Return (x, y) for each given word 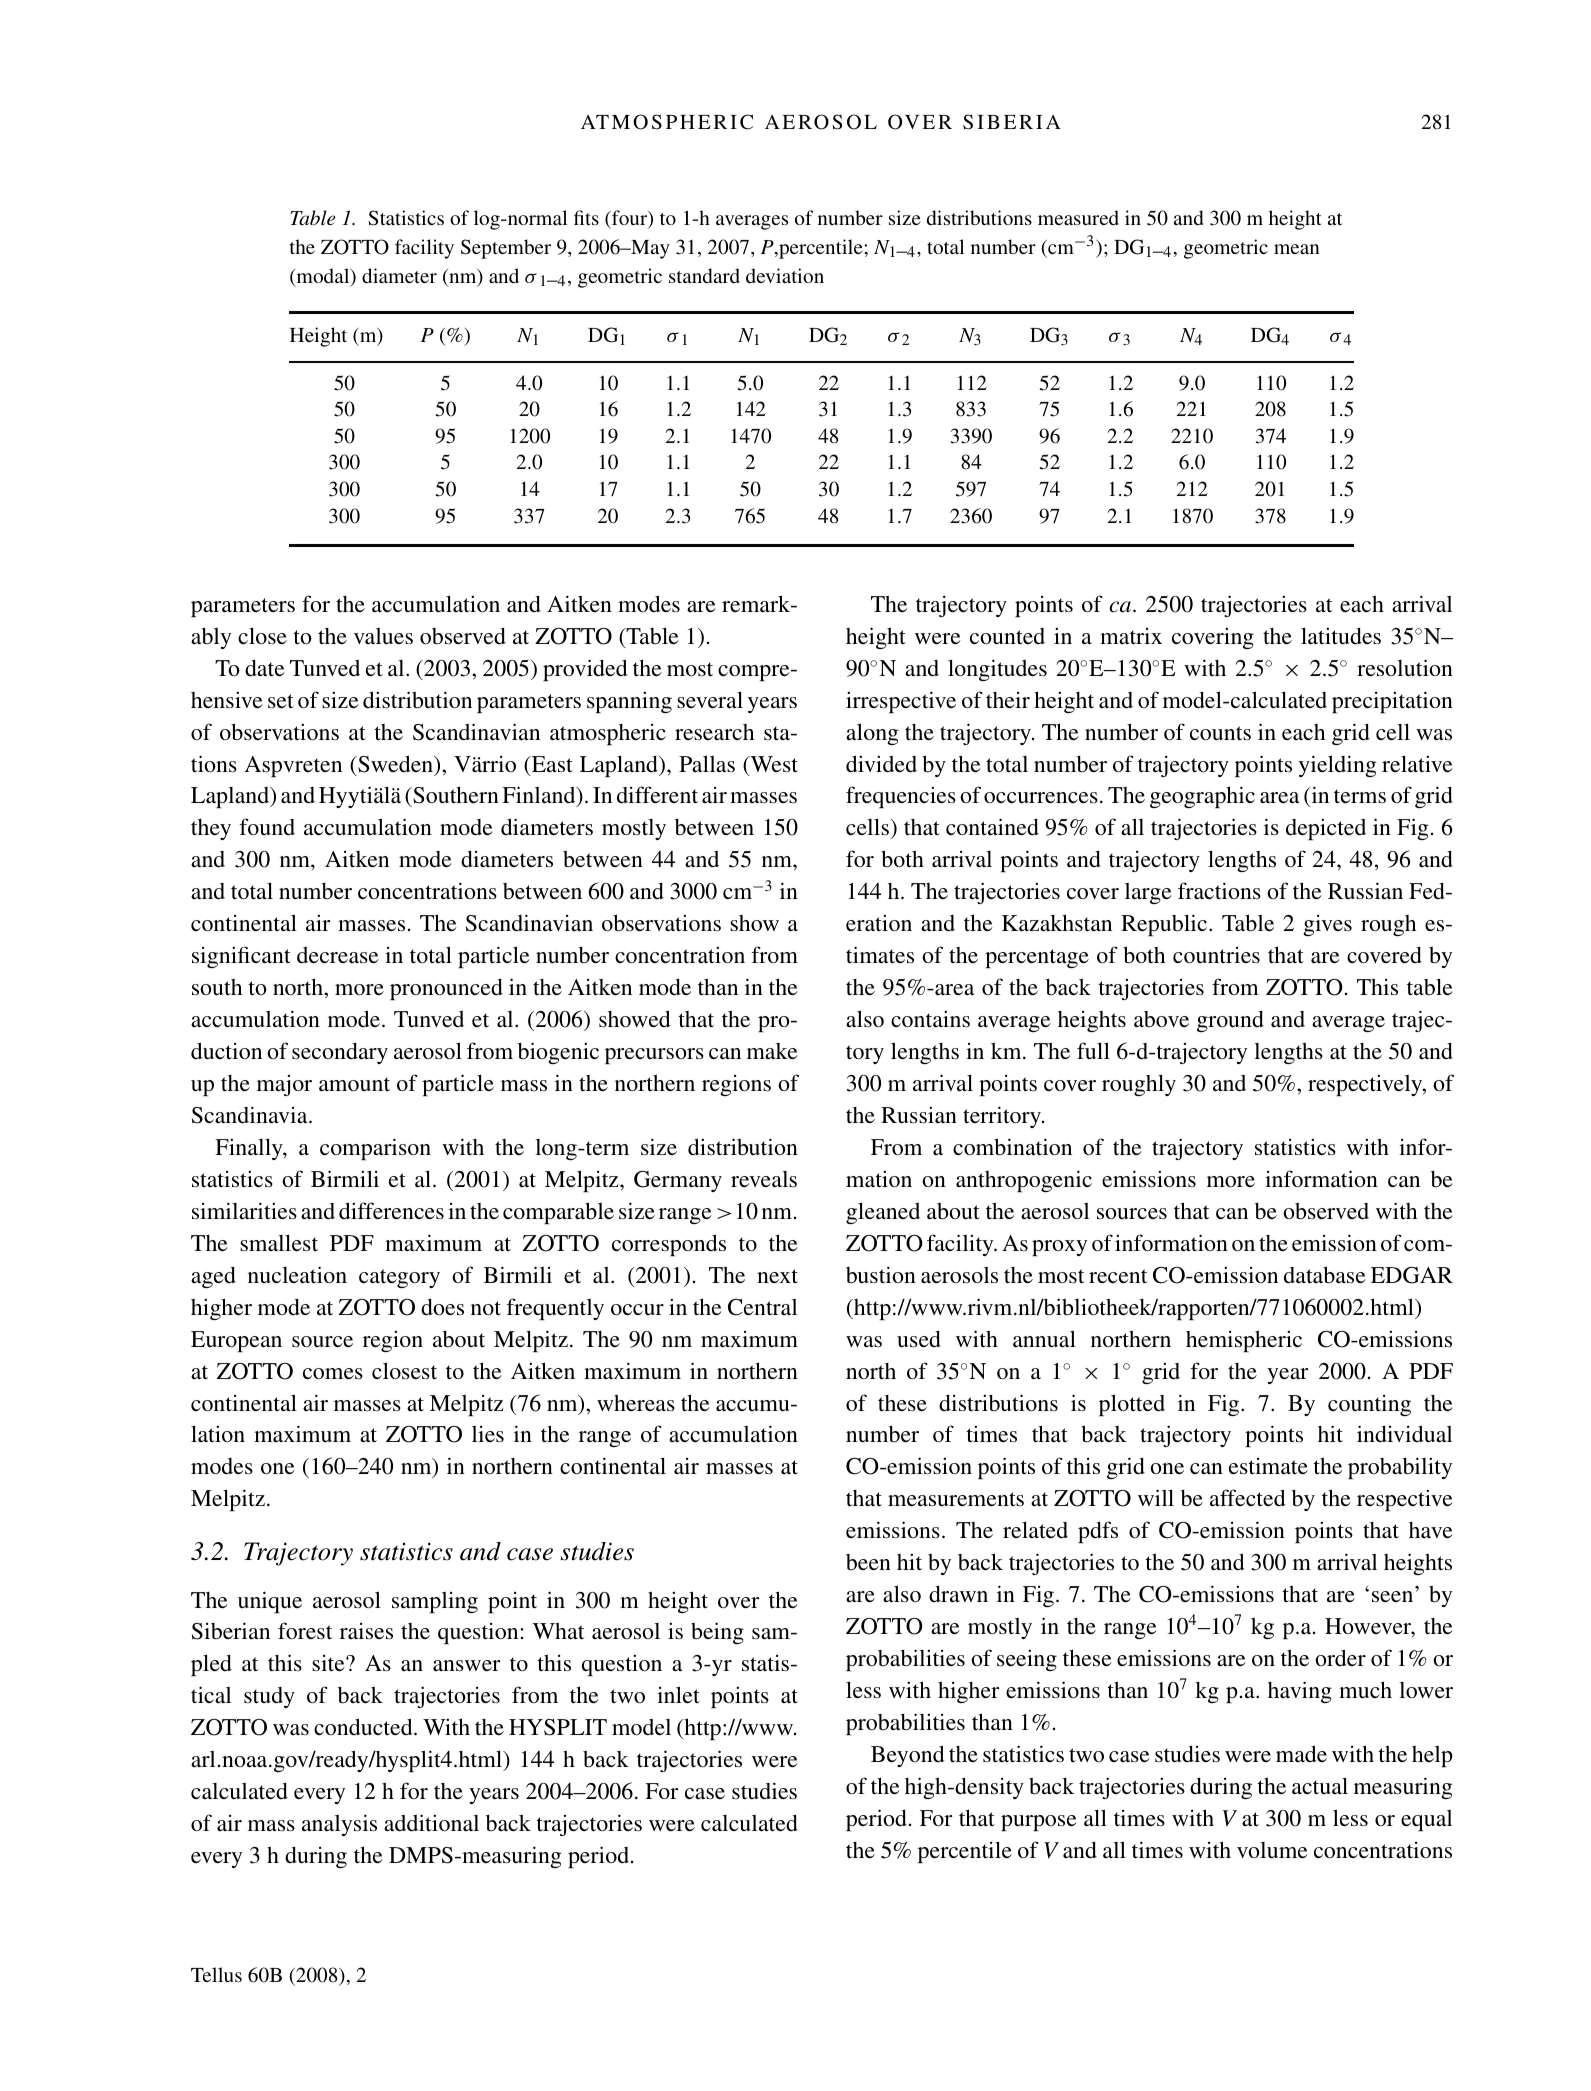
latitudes (1341, 636)
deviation (785, 275)
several (710, 700)
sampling (435, 1602)
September (506, 249)
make (772, 1051)
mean (1297, 249)
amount (354, 1084)
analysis (339, 1825)
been (868, 1562)
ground (1230, 1021)
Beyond (908, 1756)
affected (1248, 1498)
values (383, 636)
